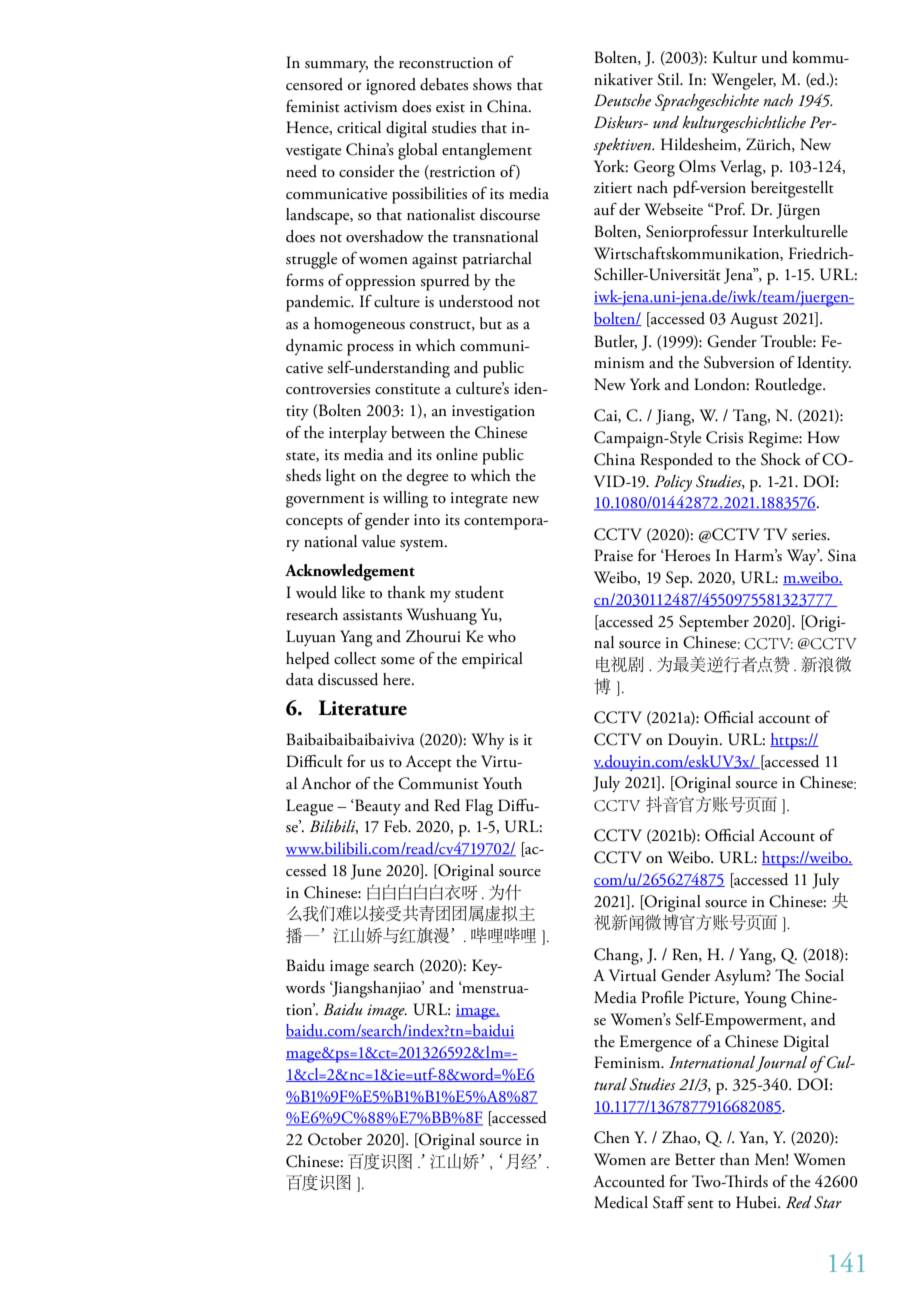 This screenshot has width=924, height=1308. What do you see at coordinates (612, 1137) in the screenshot?
I see `Chen` at bounding box center [612, 1137].
